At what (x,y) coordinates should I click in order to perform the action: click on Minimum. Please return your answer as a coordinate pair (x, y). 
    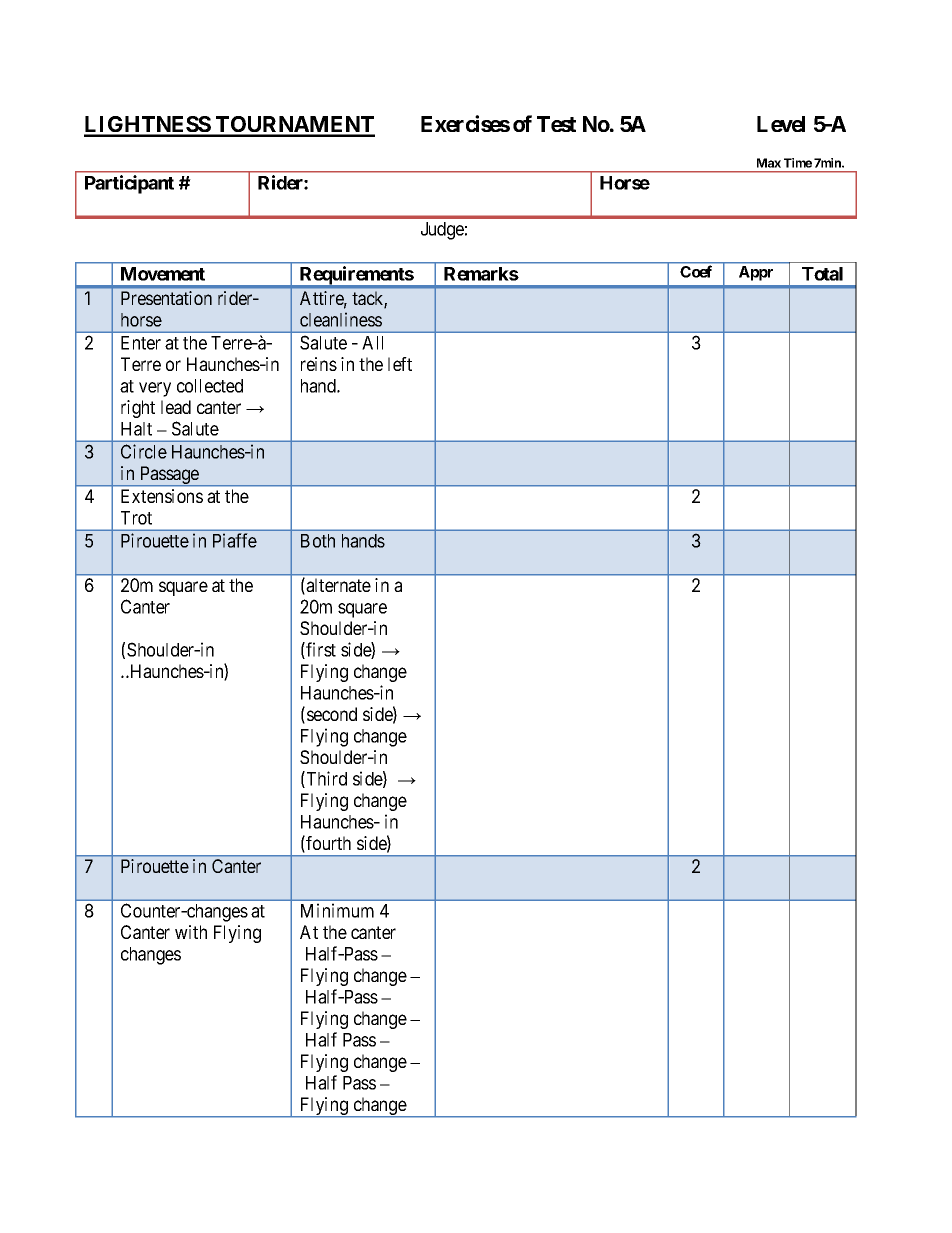
    Looking at the image, I should click on (337, 910).
